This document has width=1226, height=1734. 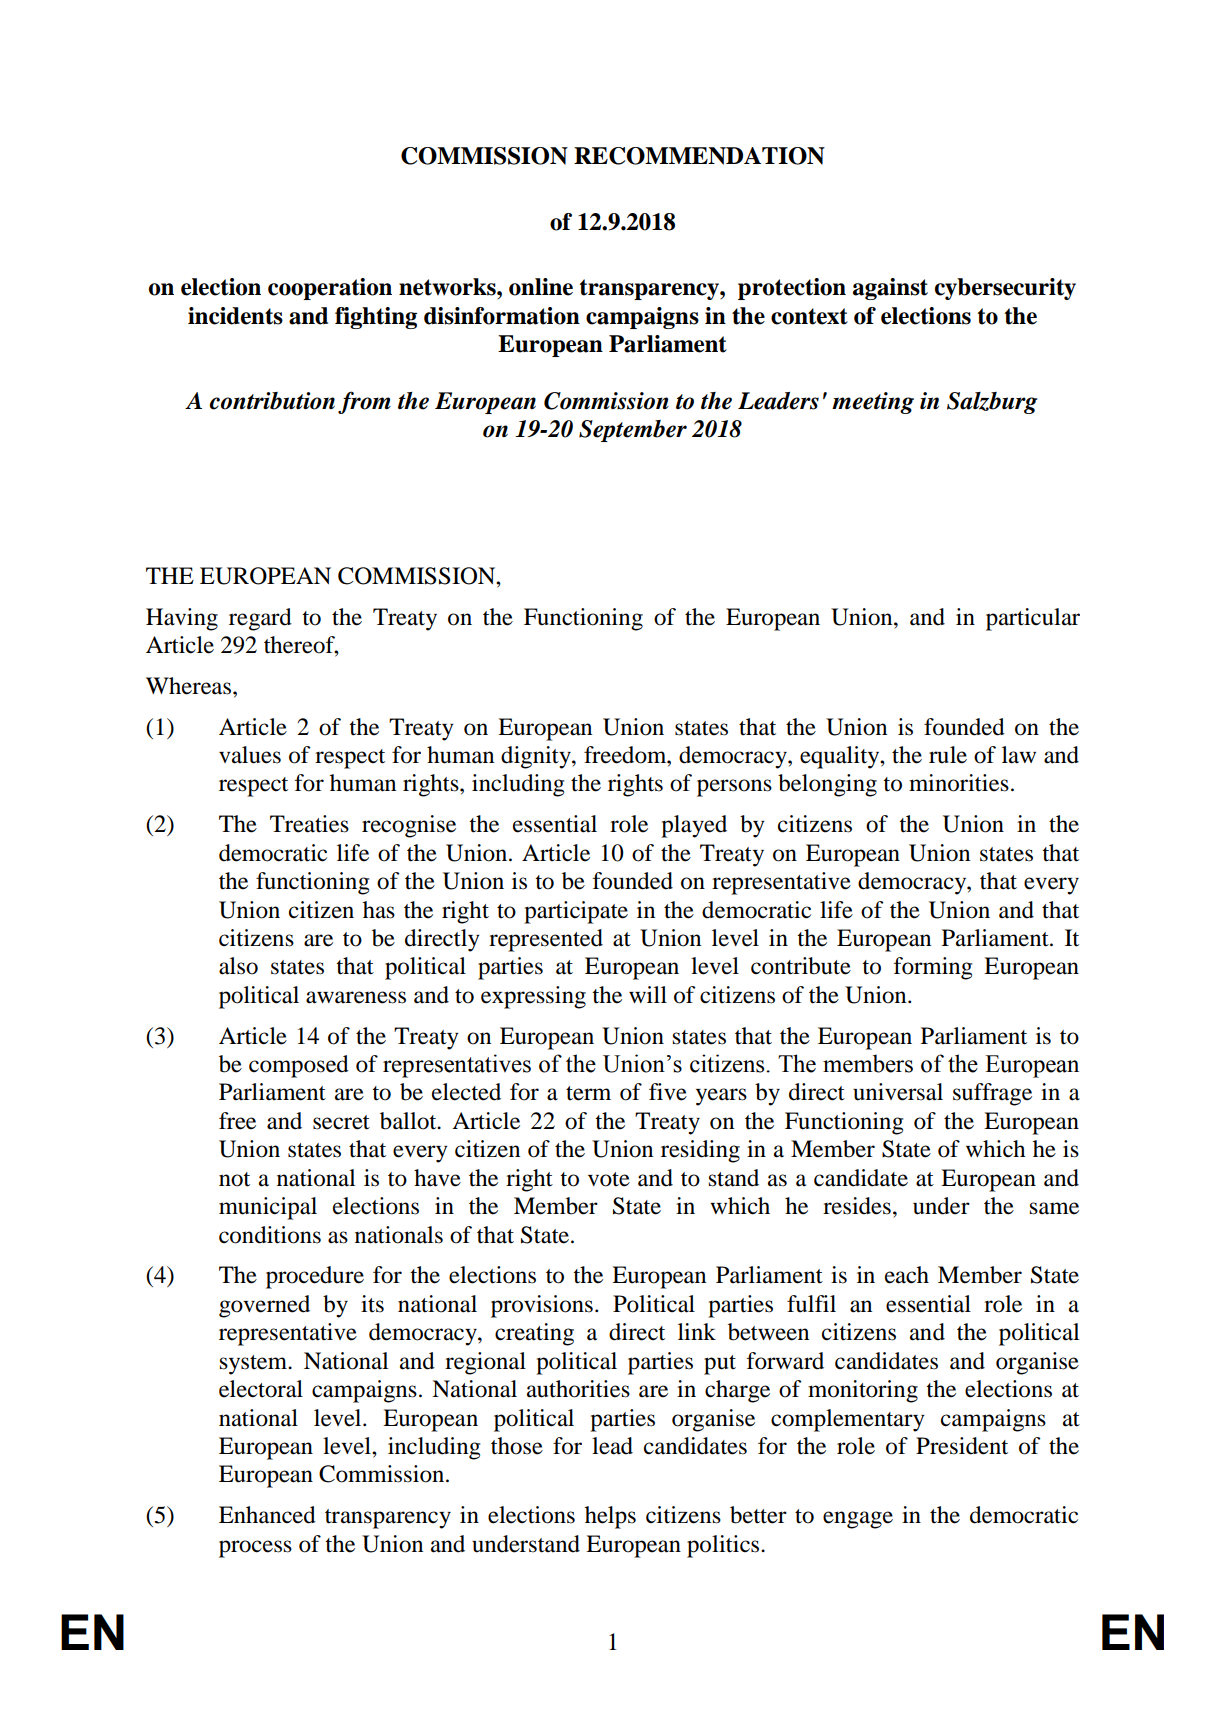 I want to click on cooperation, so click(x=330, y=289).
